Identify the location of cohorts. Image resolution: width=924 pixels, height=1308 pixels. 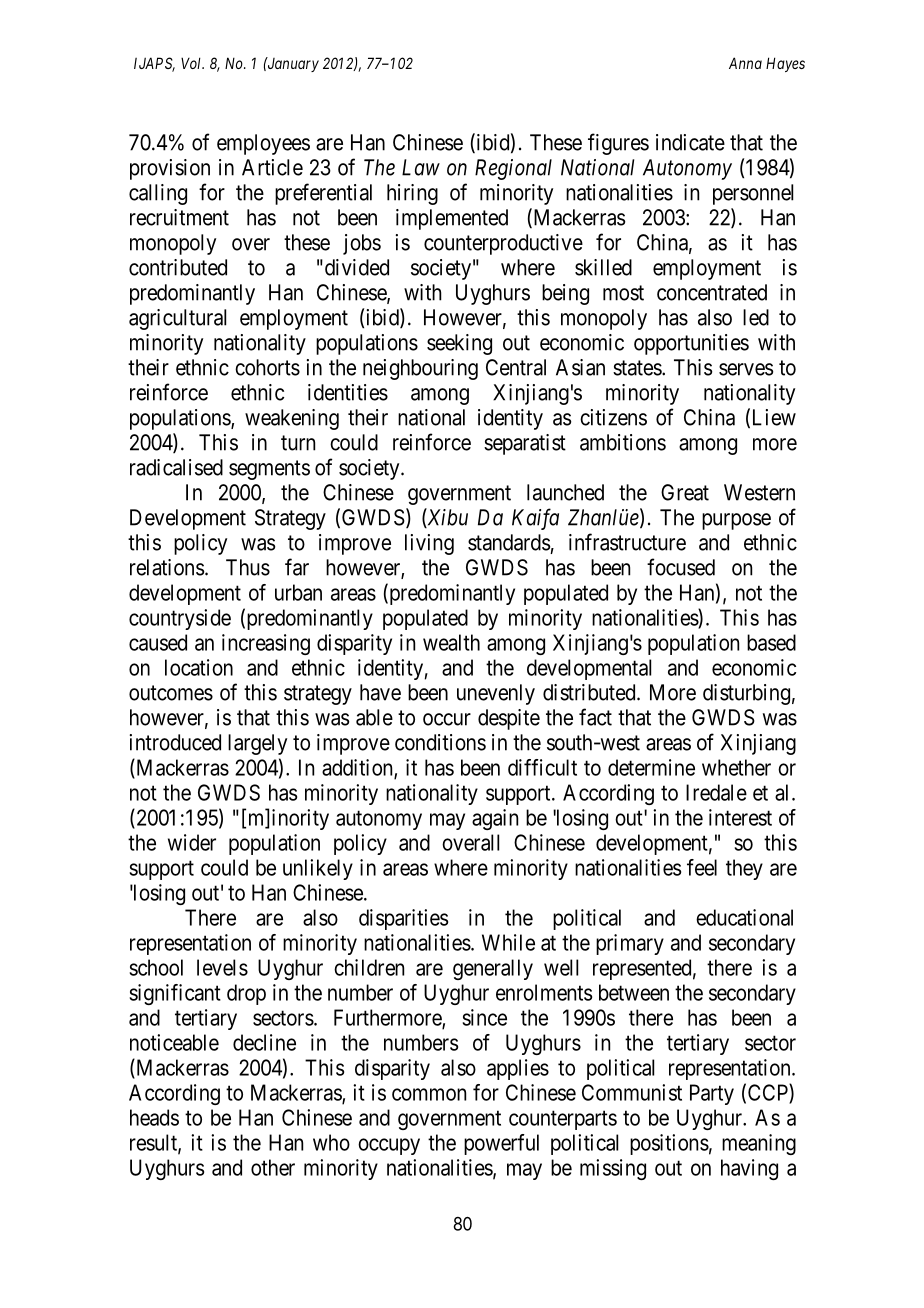
(267, 367).
